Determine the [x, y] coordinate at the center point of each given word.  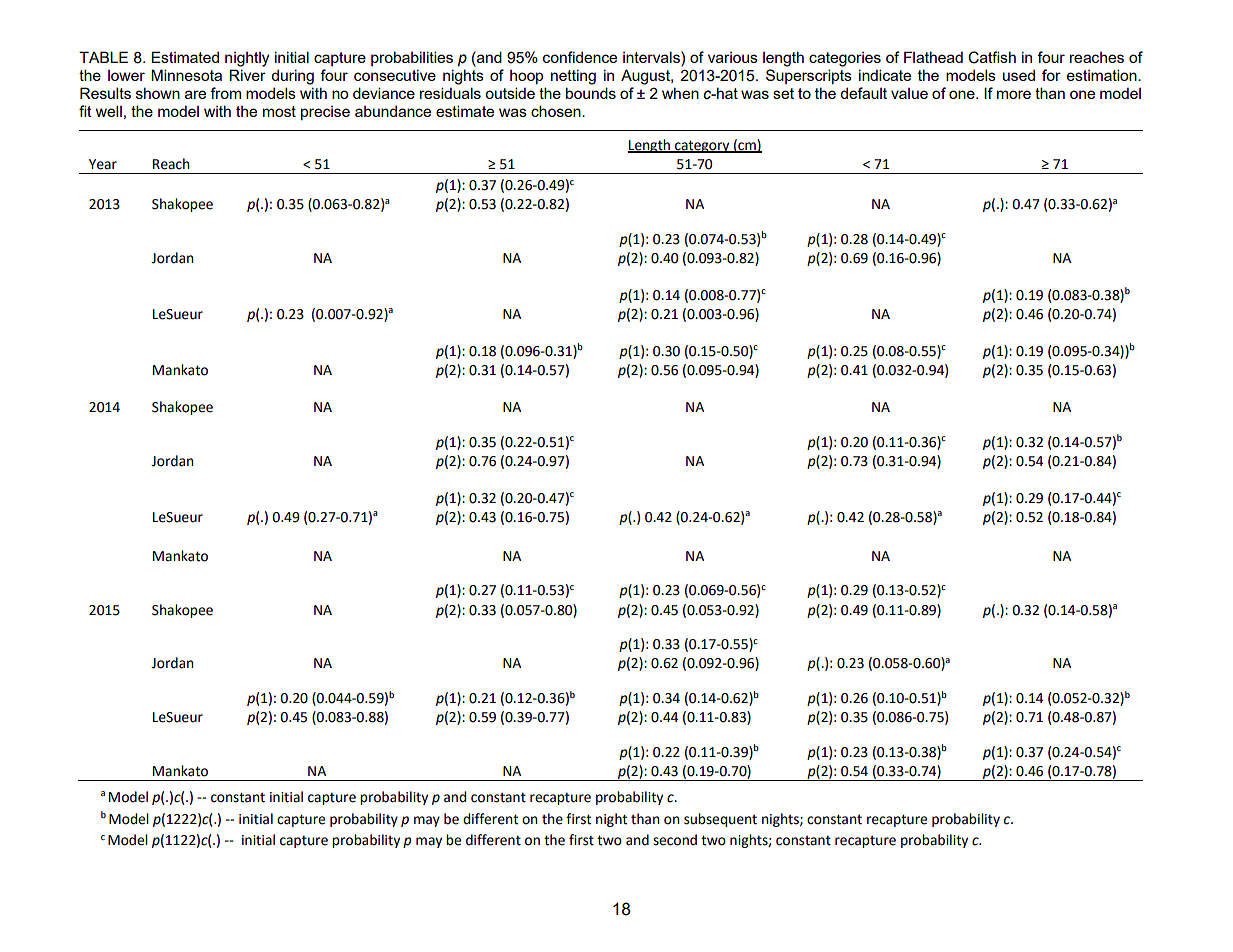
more [1014, 94]
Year [103, 164]
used [1019, 75]
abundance [393, 111]
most [279, 111]
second [675, 840]
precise [325, 113]
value [909, 93]
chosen [557, 111]
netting [573, 77]
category [702, 146]
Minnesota [186, 75]
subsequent [720, 820]
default [863, 93]
